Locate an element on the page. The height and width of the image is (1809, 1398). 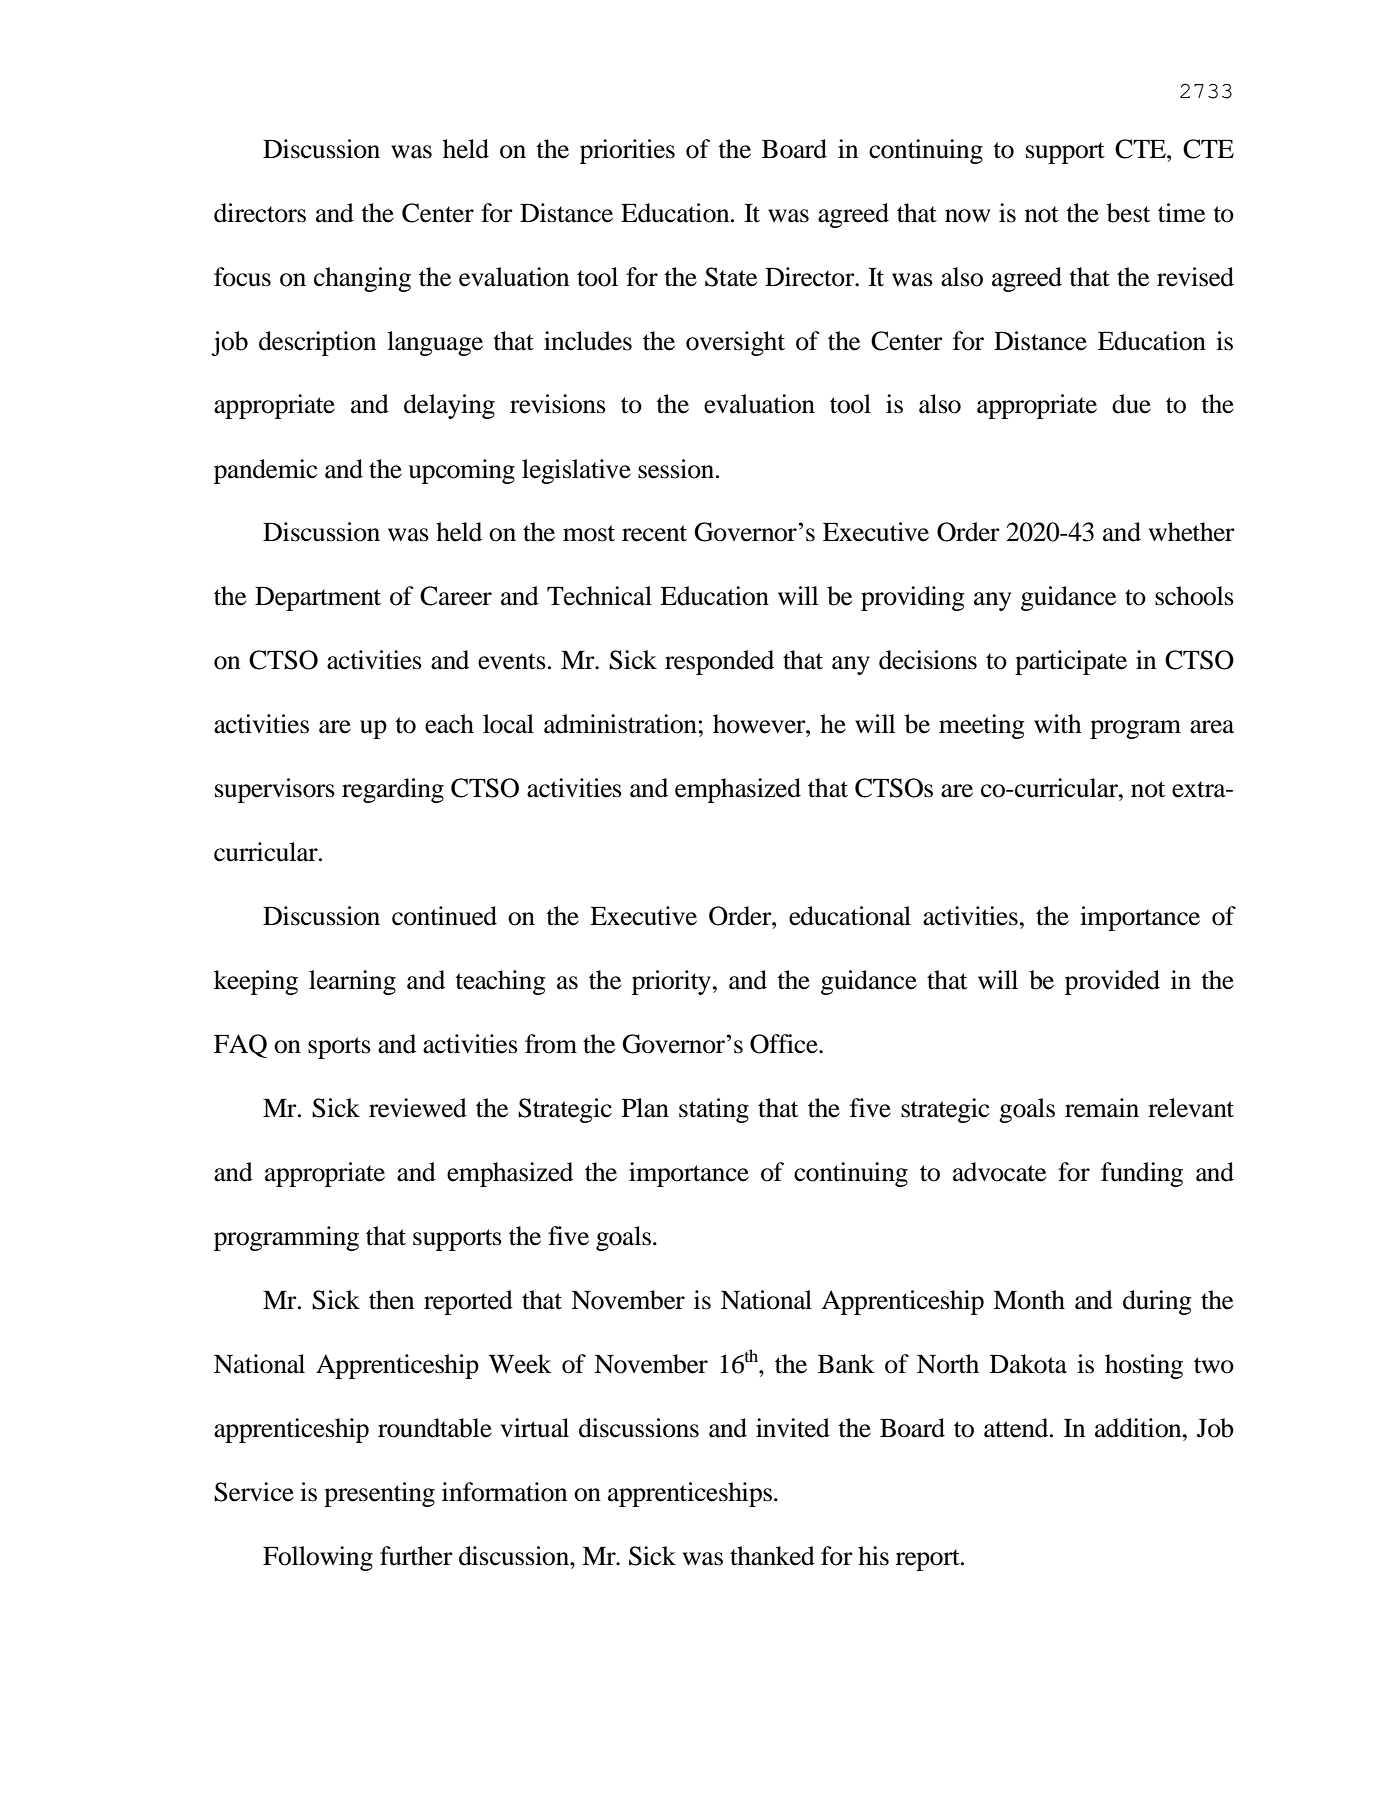
Department is located at coordinates (318, 599).
